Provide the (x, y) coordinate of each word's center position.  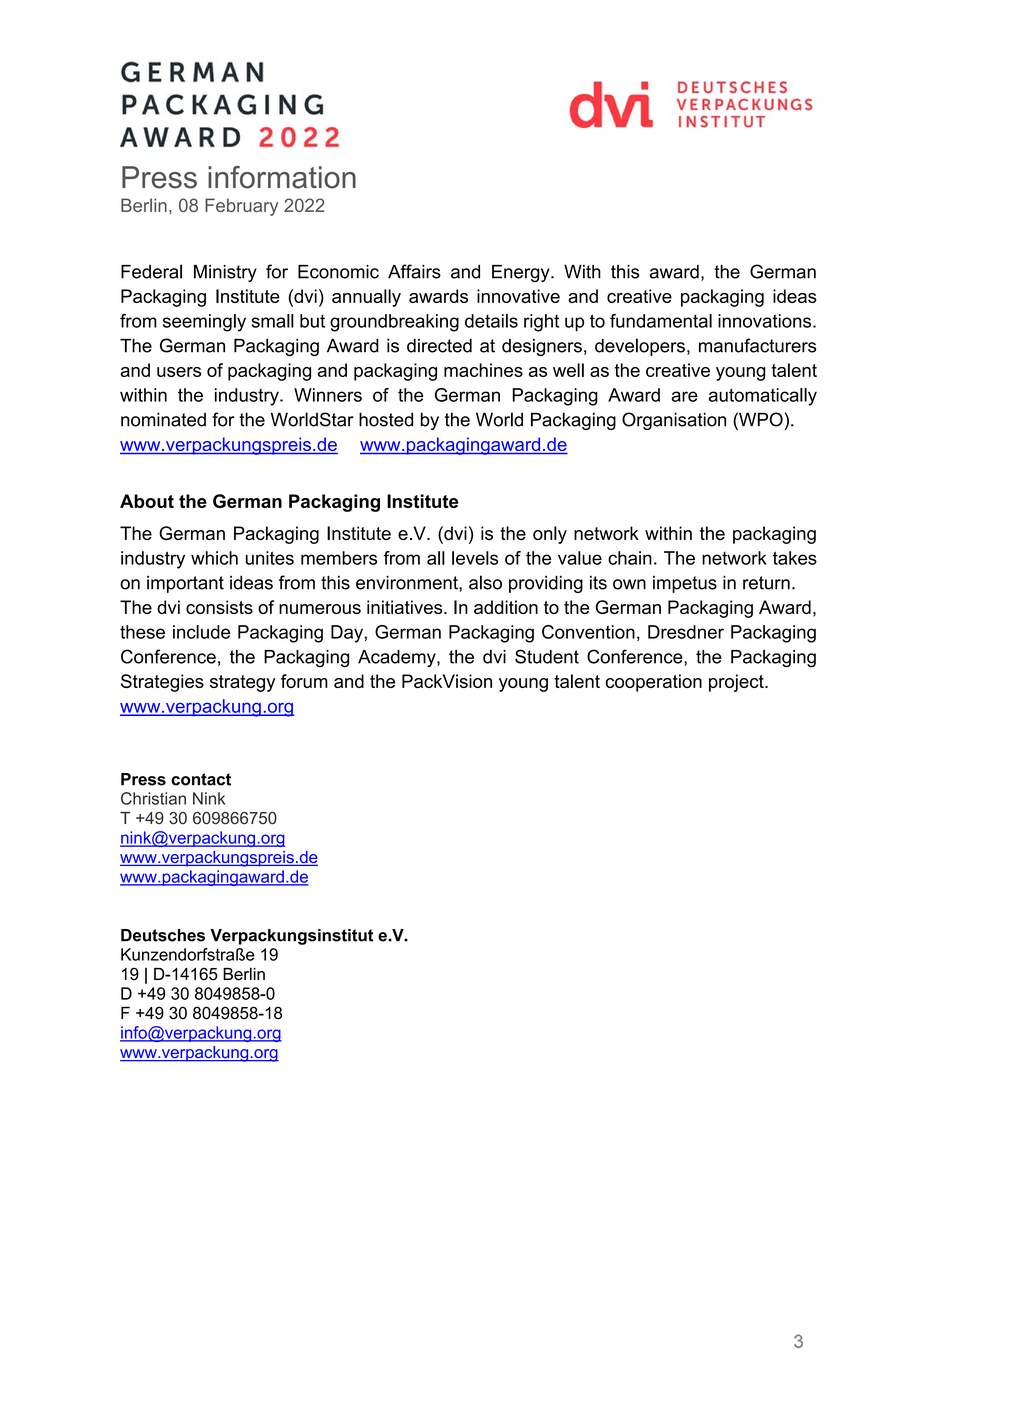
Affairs (414, 271)
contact (201, 779)
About (147, 501)
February (241, 207)
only (550, 535)
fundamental (661, 321)
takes (795, 558)
